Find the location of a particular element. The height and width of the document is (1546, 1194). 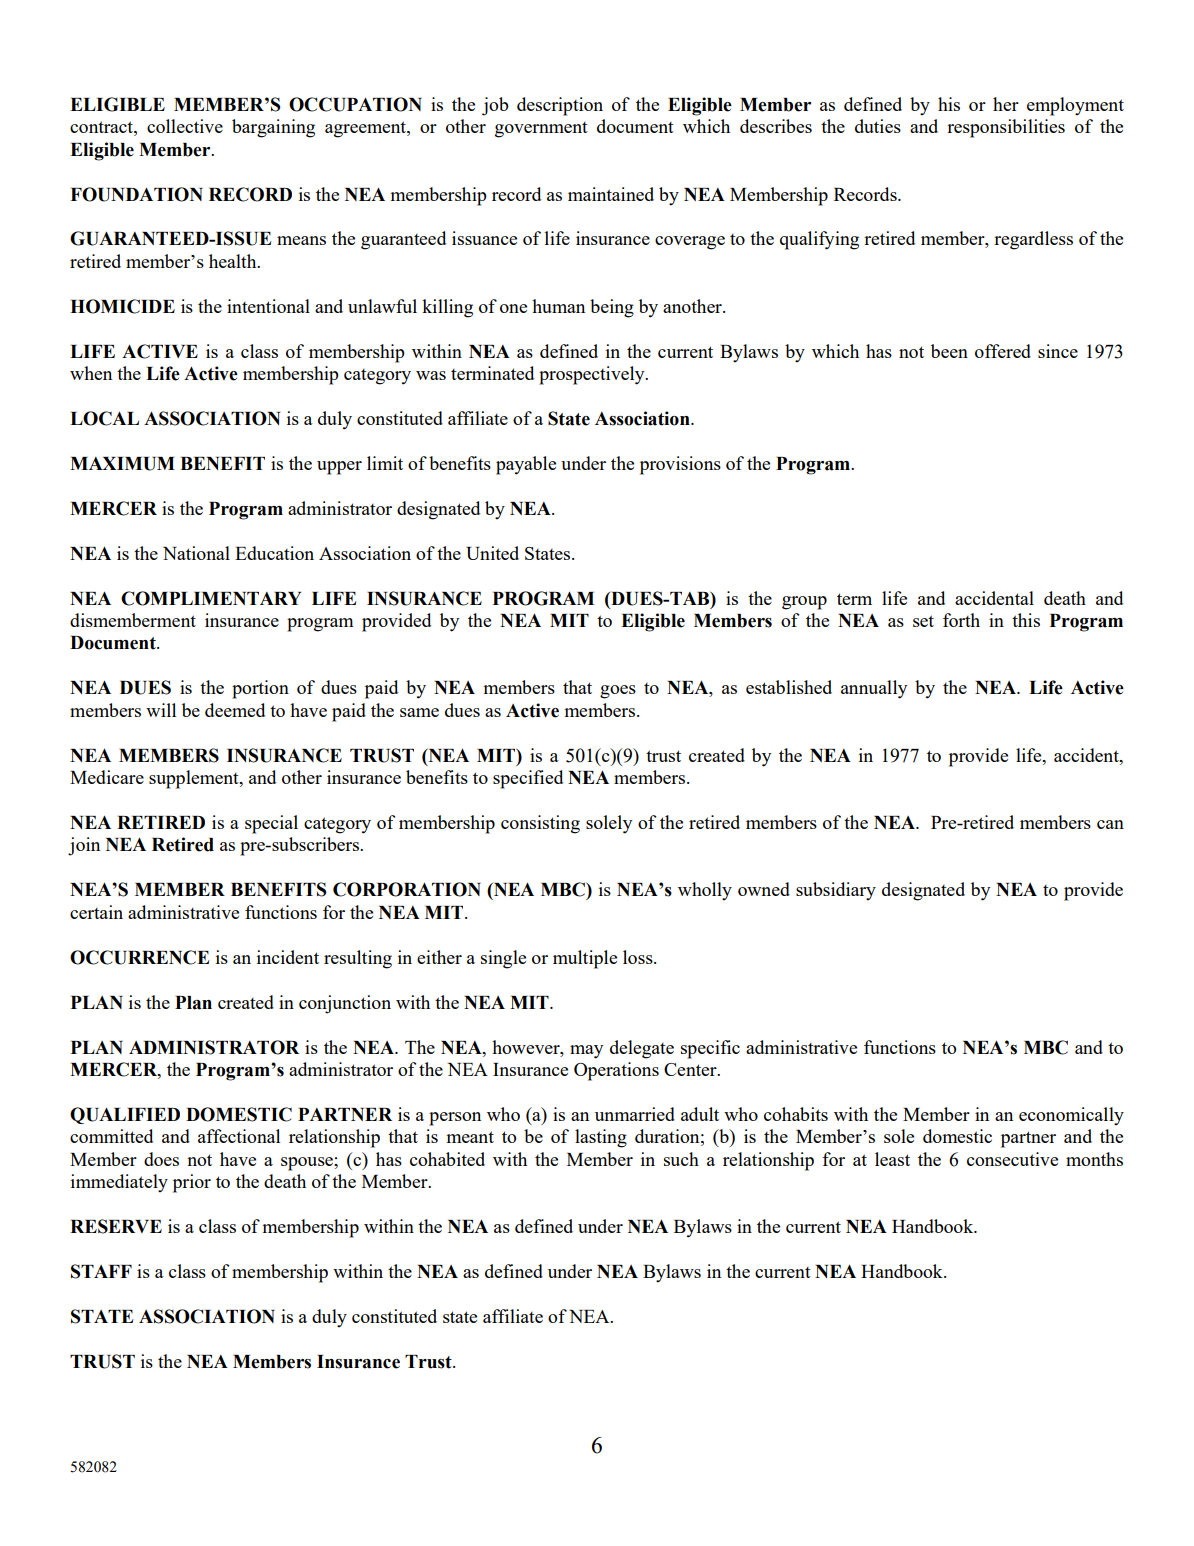

offered is located at coordinates (1003, 351).
